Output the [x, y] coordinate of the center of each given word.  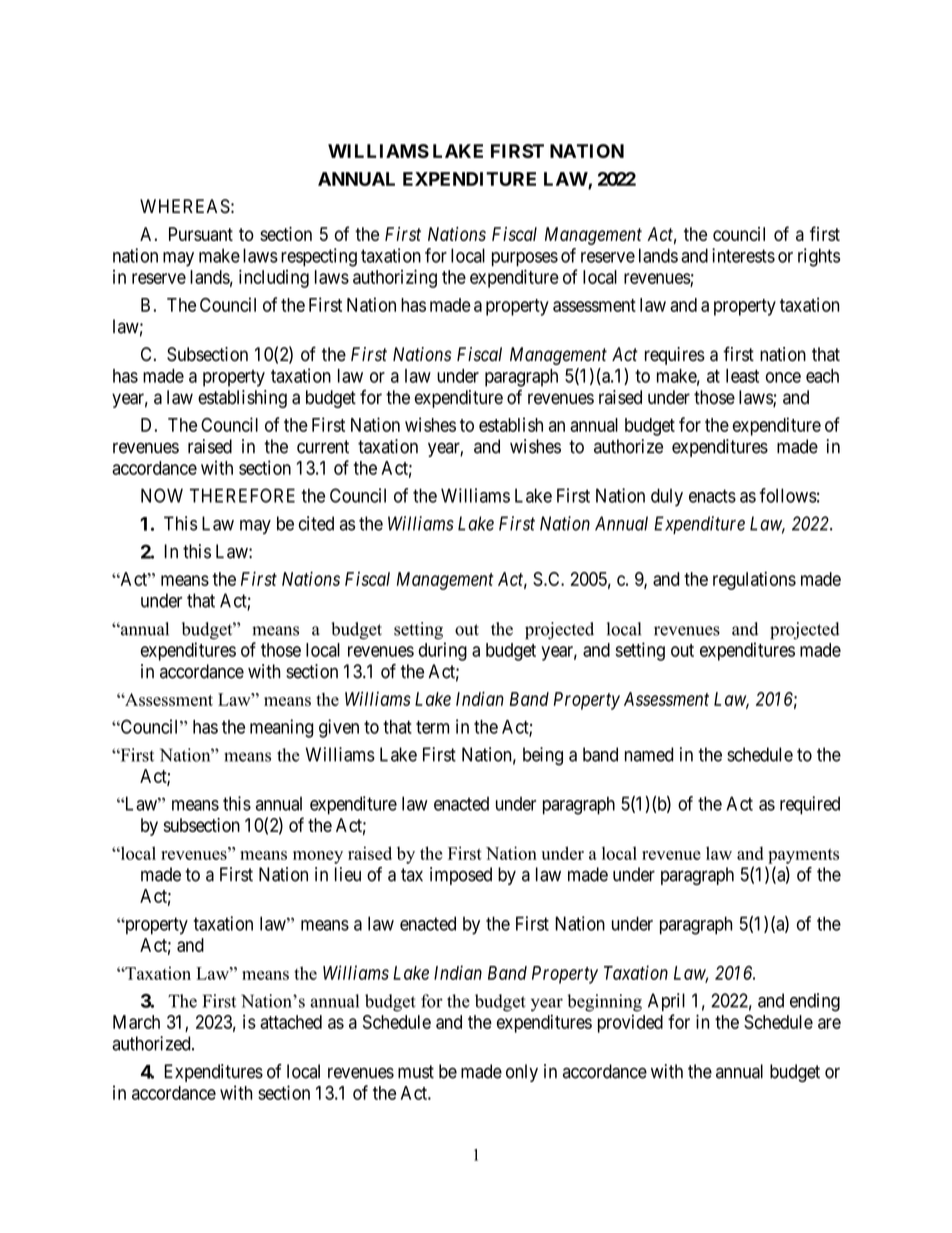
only [522, 1073]
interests [743, 255]
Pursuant [201, 234]
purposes [525, 259]
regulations [754, 580]
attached [291, 1022]
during [443, 651]
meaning [282, 728]
